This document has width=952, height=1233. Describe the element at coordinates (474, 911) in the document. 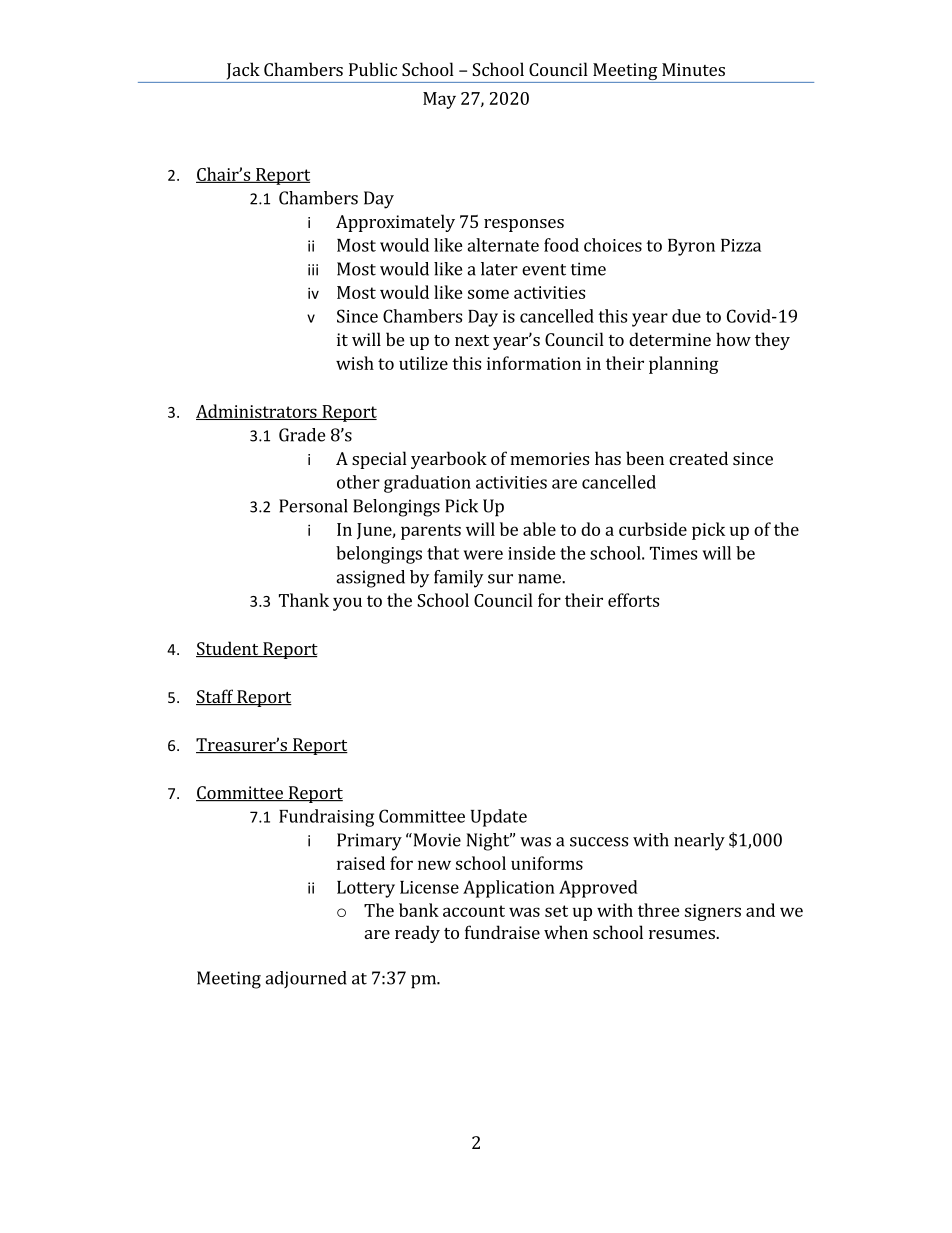

I see `account` at that location.
